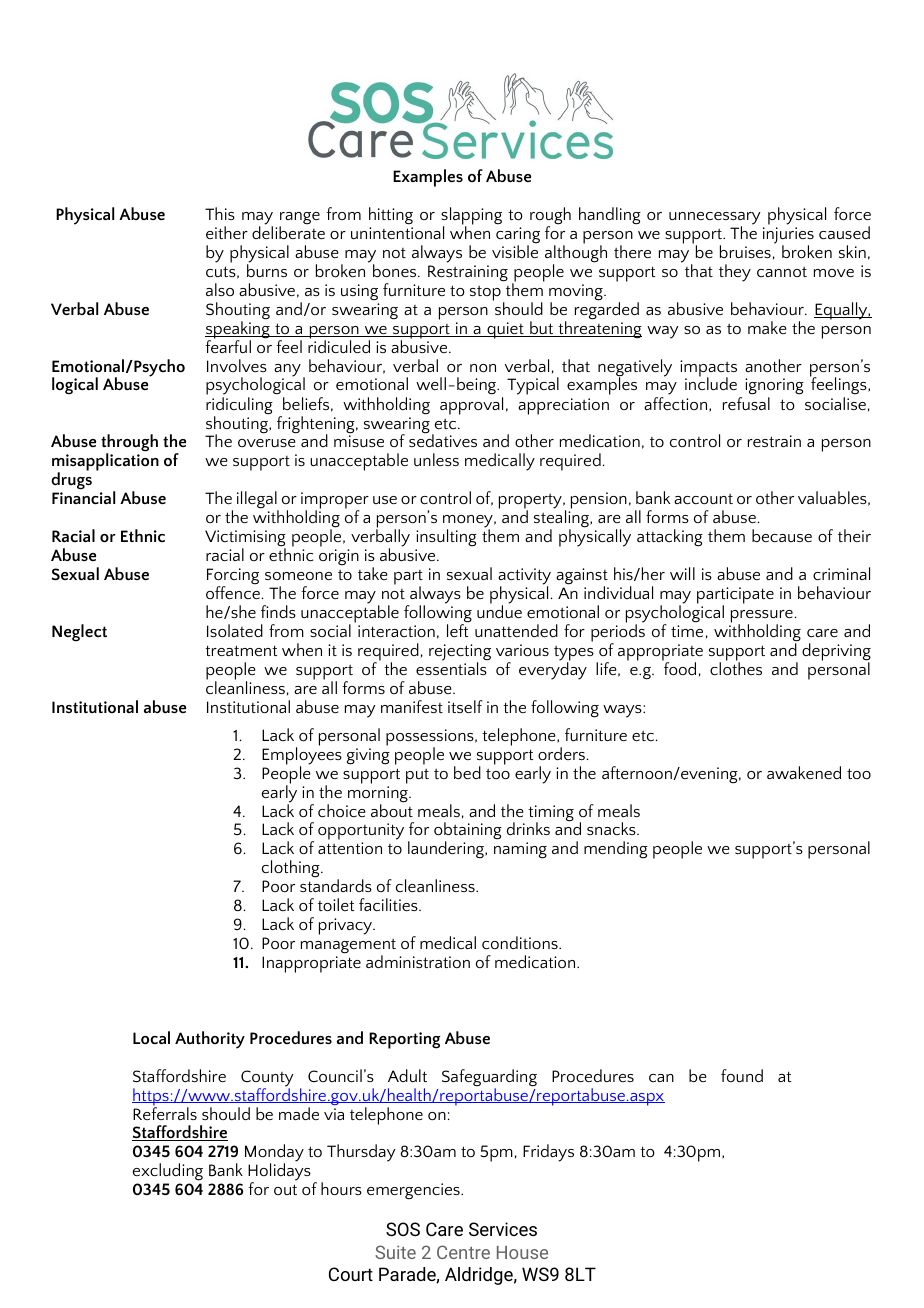 The image size is (924, 1308). What do you see at coordinates (522, 1252) in the screenshot?
I see `House` at bounding box center [522, 1252].
